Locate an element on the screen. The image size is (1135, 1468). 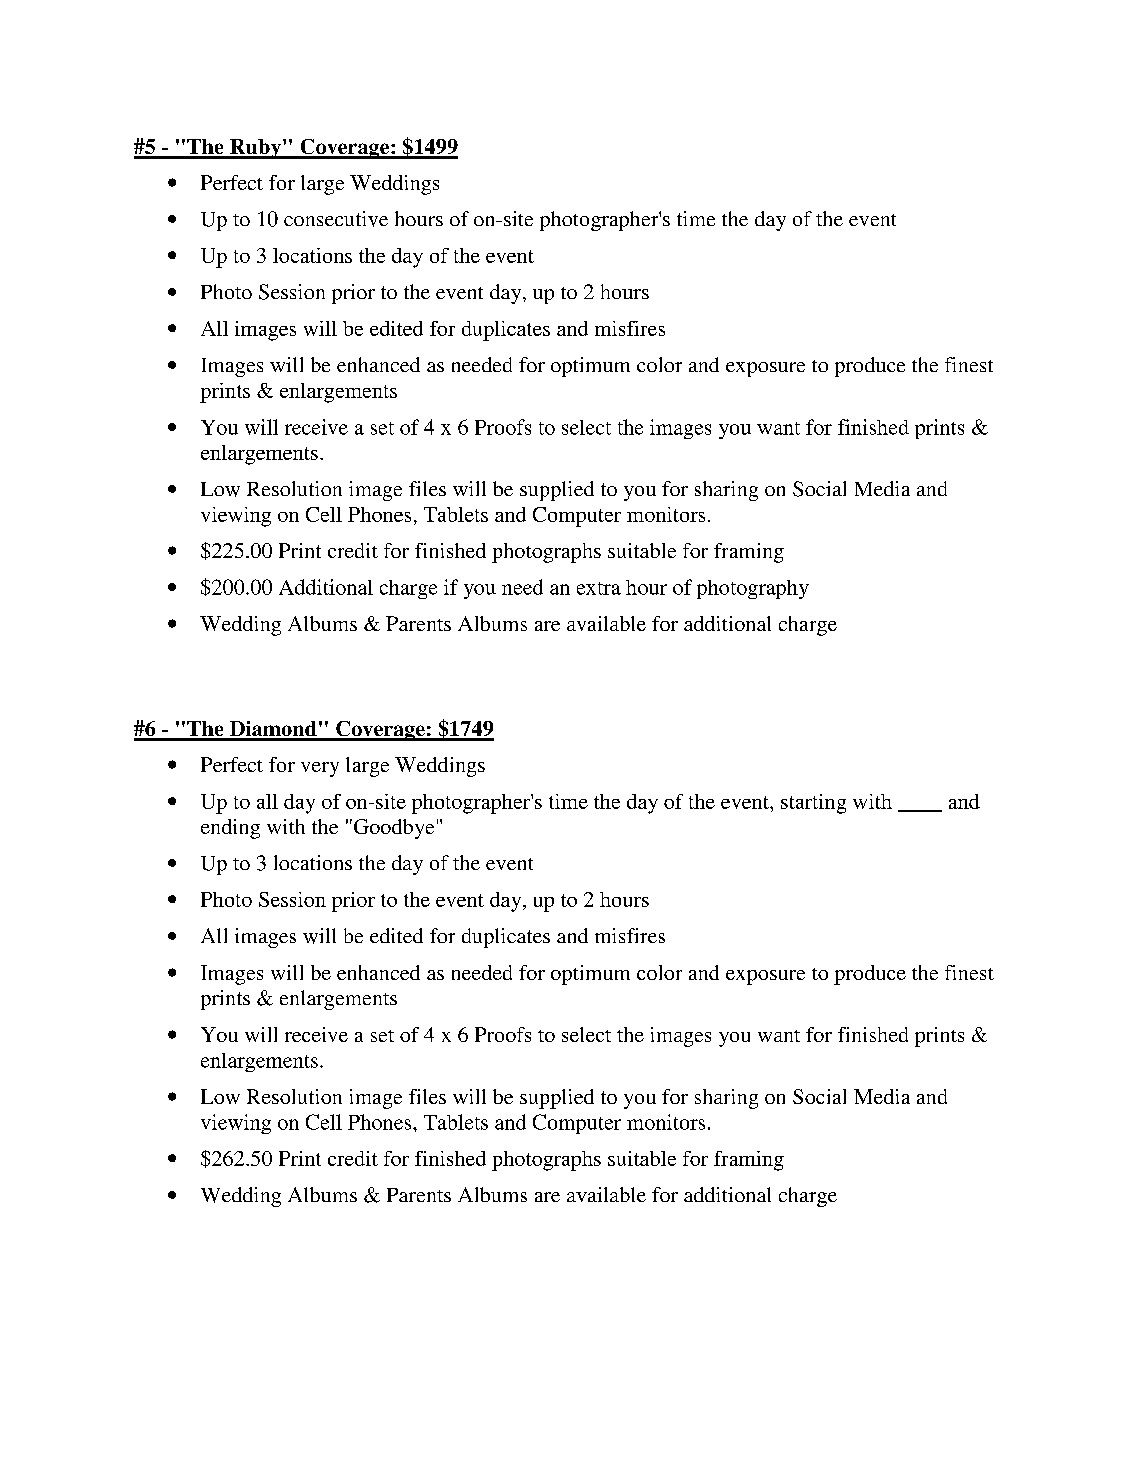
starting is located at coordinates (813, 804).
